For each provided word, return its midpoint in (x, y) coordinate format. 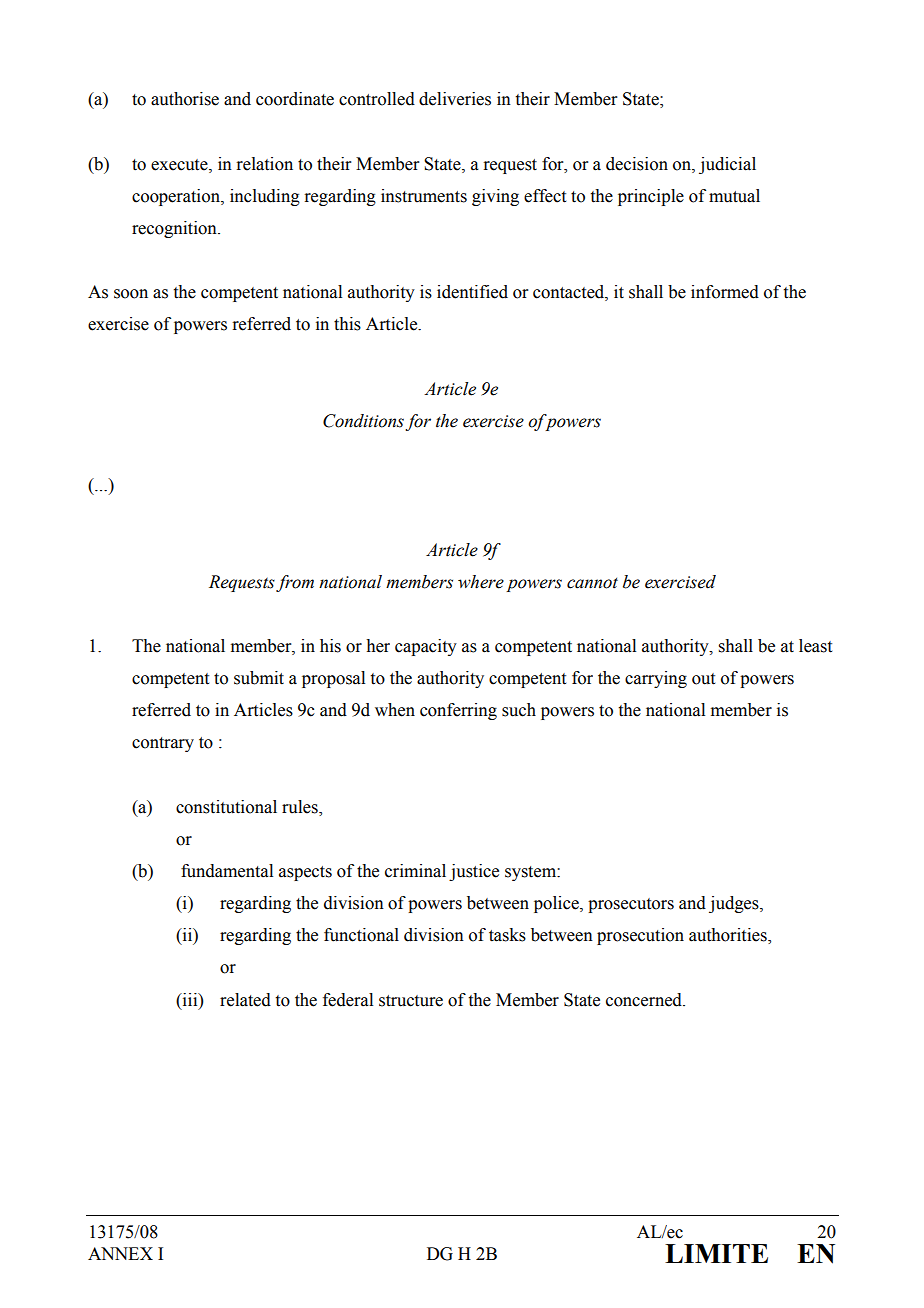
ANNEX (120, 1253)
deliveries (455, 99)
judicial (727, 165)
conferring (458, 711)
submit (259, 678)
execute (180, 165)
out (703, 679)
